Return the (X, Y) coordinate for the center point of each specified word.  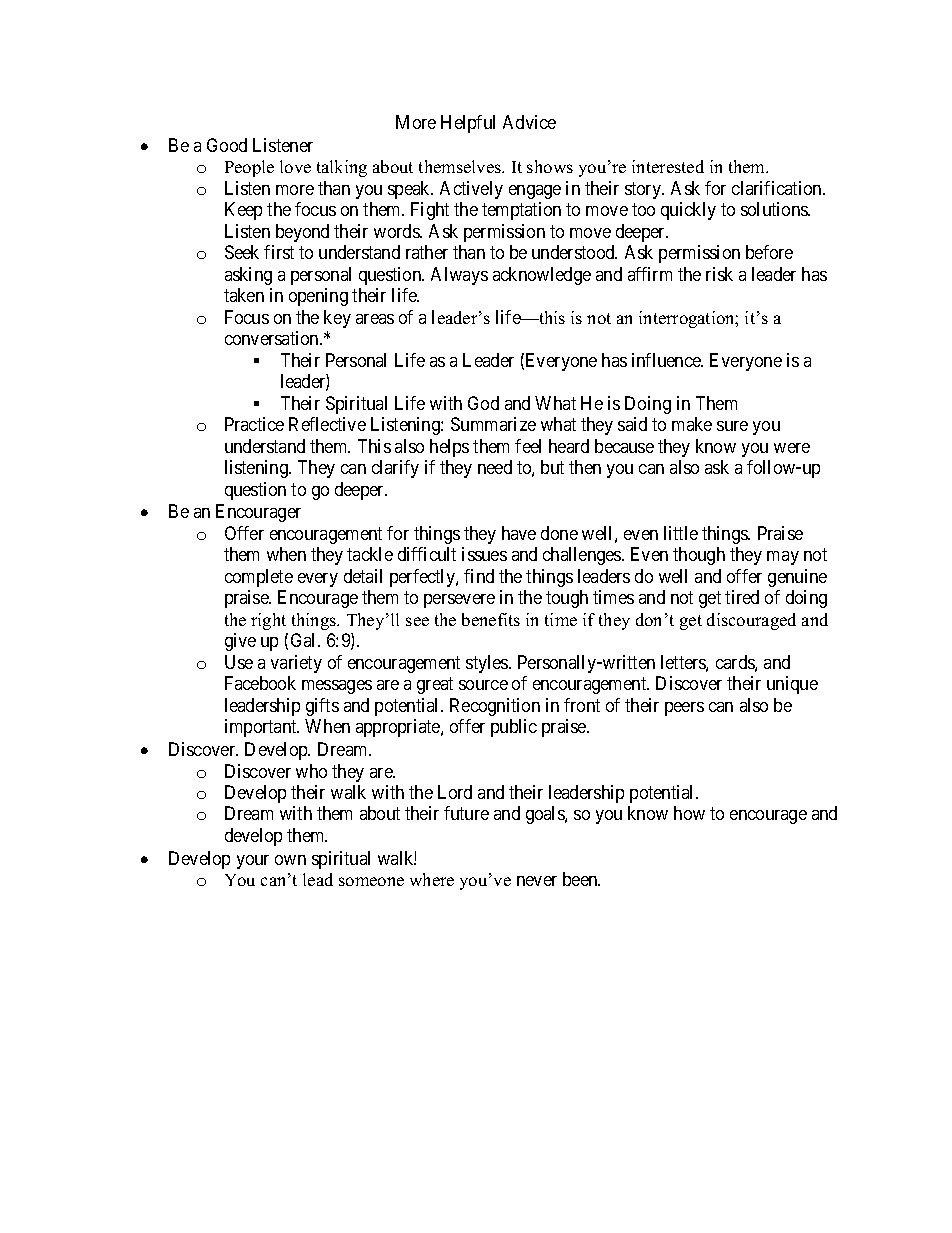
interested (668, 166)
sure (732, 426)
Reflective (327, 424)
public (514, 728)
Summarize (493, 424)
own (290, 860)
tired (742, 597)
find (479, 576)
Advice (529, 122)
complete (259, 578)
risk (719, 274)
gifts (322, 707)
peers (684, 709)
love (295, 166)
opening (318, 297)
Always (459, 276)
